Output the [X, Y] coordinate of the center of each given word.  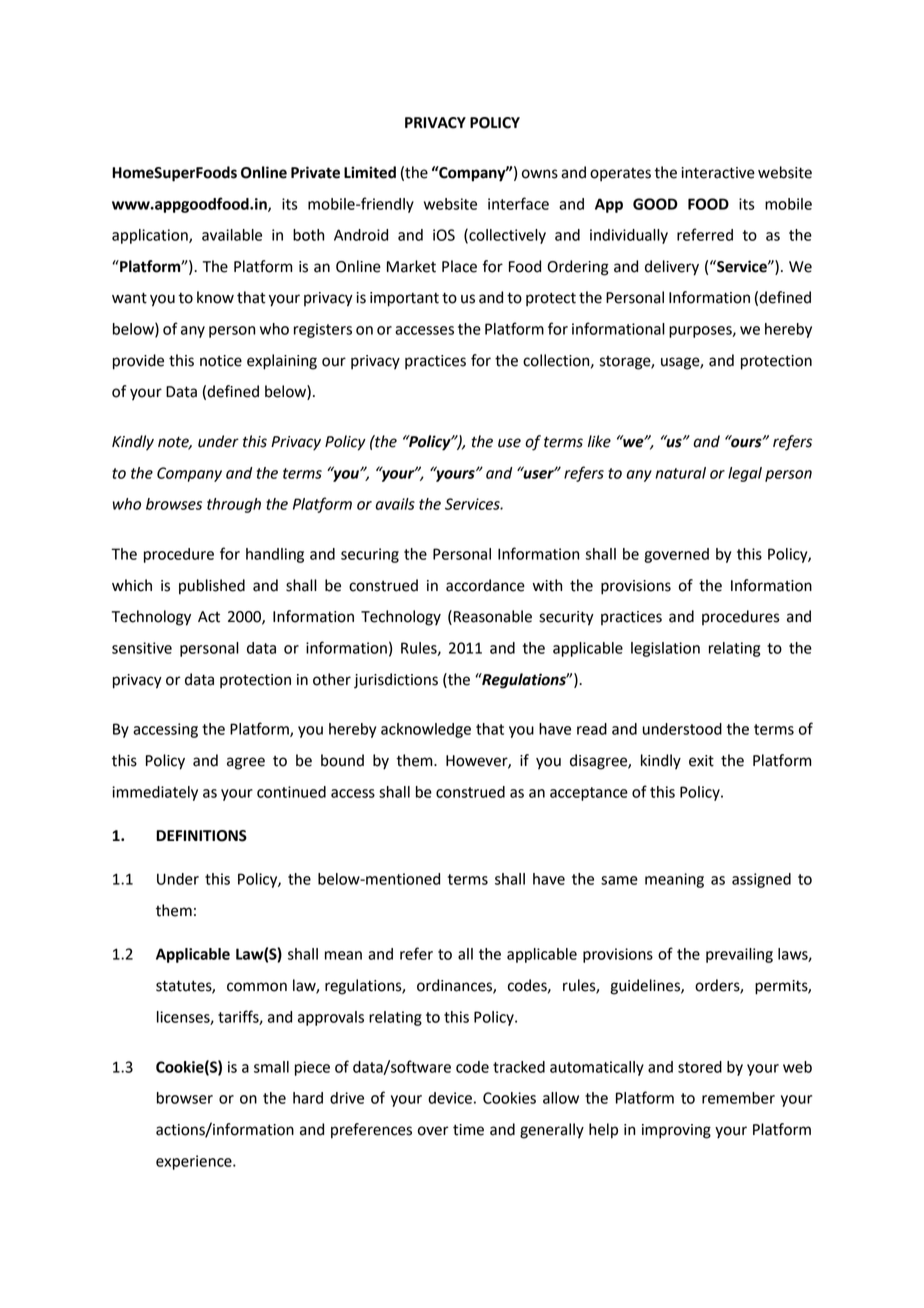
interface [518, 203]
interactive [718, 173]
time [468, 1130]
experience [195, 1162]
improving [676, 1131]
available [232, 235]
